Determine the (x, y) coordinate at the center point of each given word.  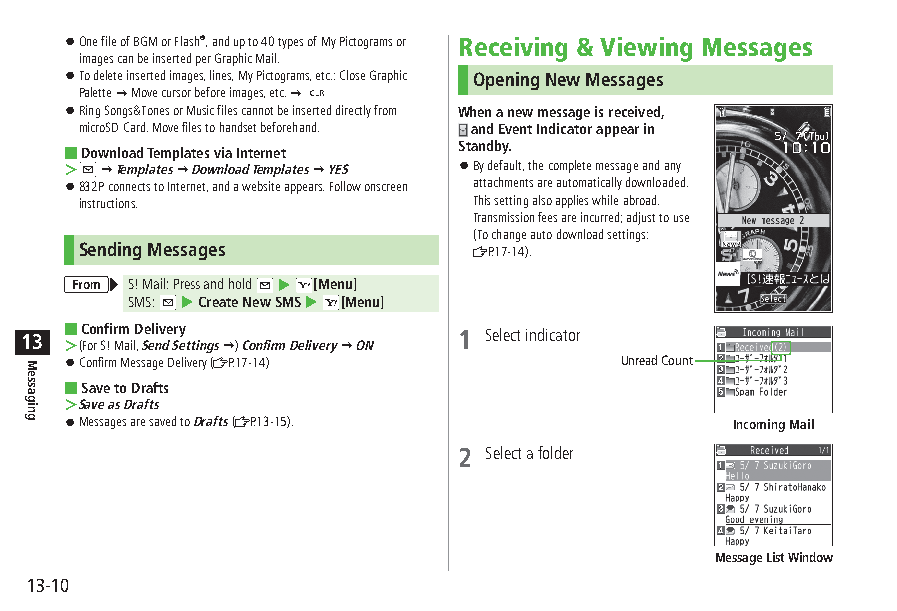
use (681, 218)
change (509, 235)
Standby (485, 147)
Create (218, 302)
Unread (639, 360)
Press (187, 284)
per (203, 61)
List (775, 557)
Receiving (513, 49)
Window (810, 557)
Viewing (646, 49)
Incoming (759, 425)
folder (555, 452)
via (223, 152)
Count (677, 360)
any (673, 168)
